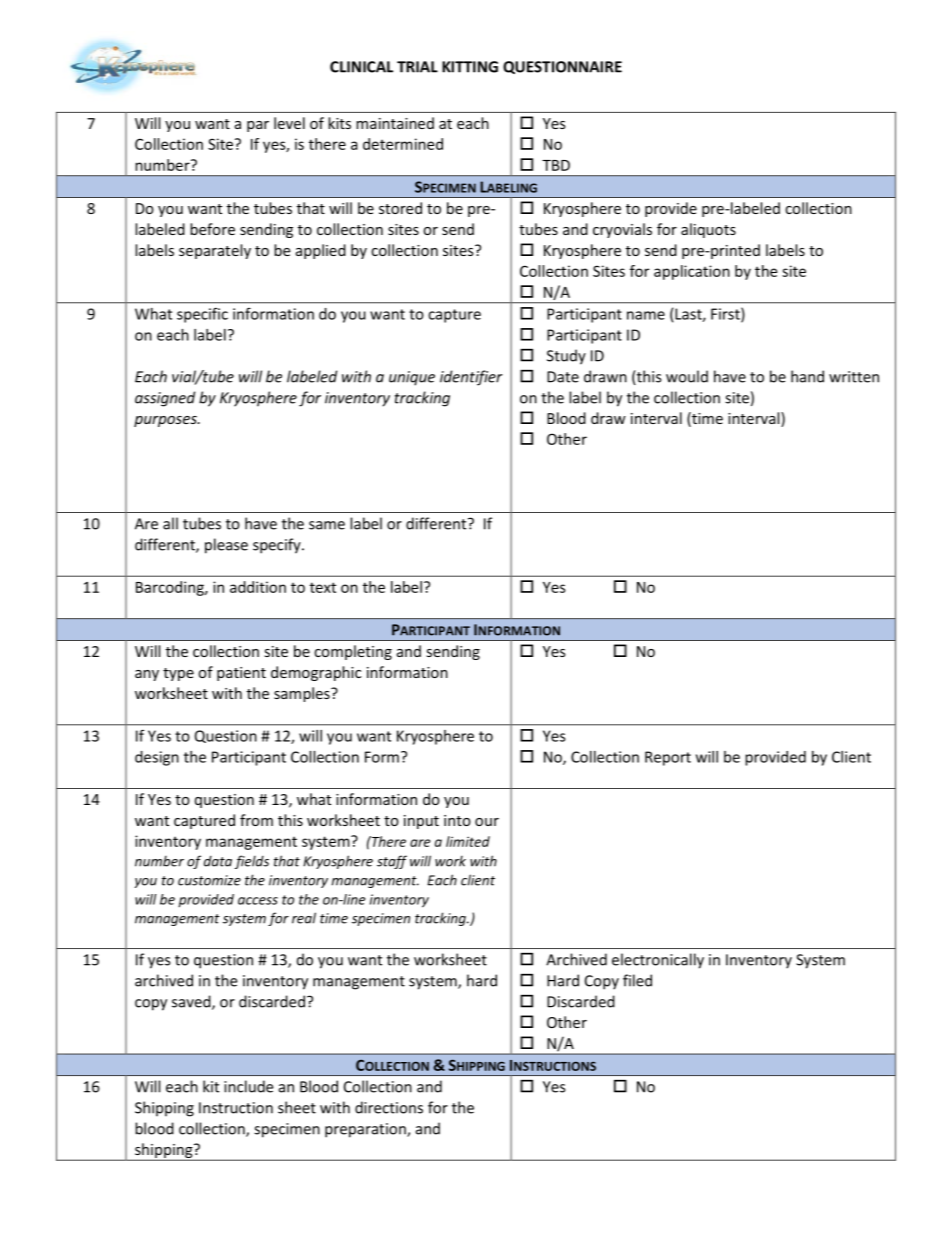  What do you see at coordinates (807, 376) in the image?
I see `hand` at bounding box center [807, 376].
